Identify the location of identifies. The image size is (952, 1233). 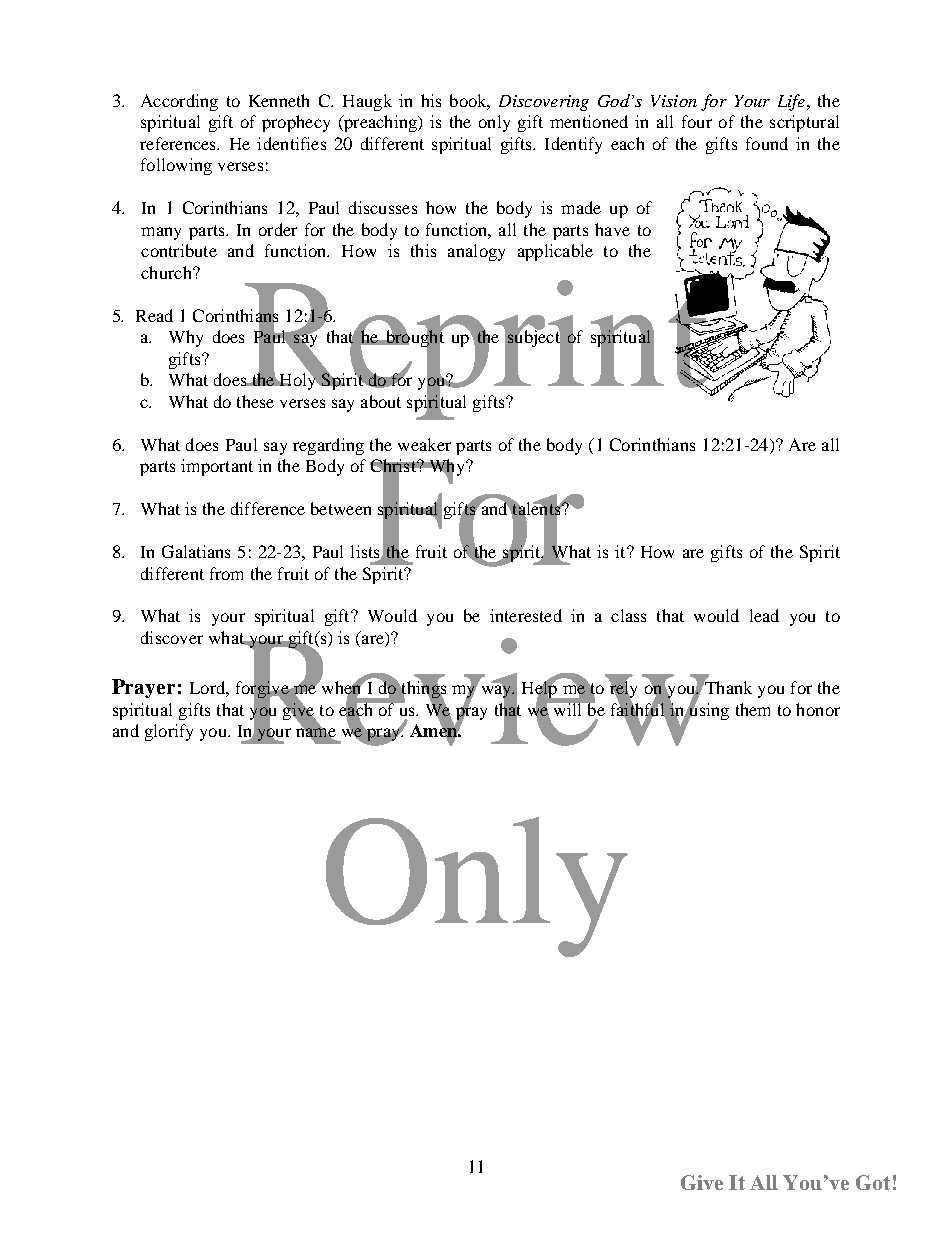
(291, 143).
